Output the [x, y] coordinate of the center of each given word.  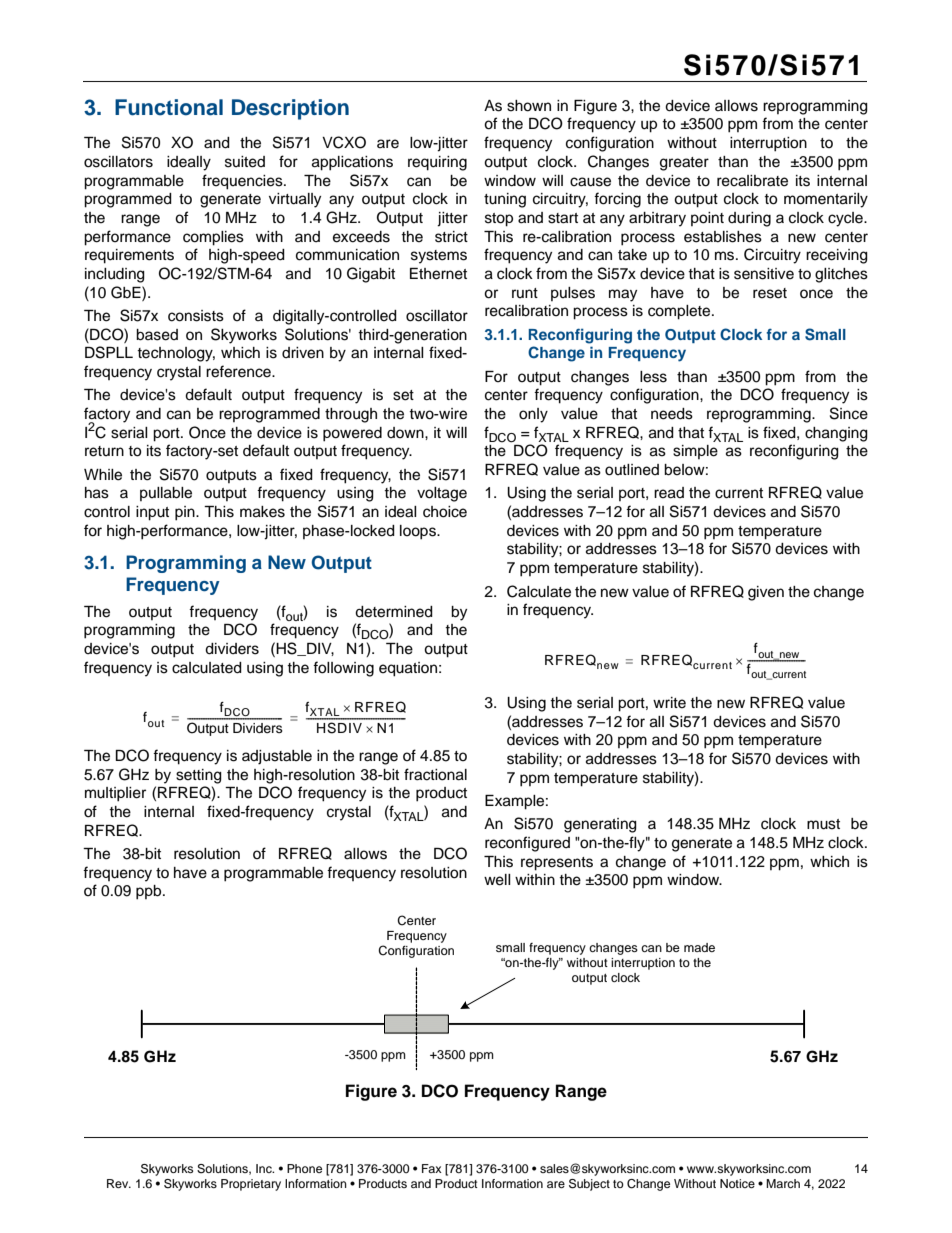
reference [239, 371]
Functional [169, 107]
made [699, 947]
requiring [437, 163]
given [766, 593]
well [497, 880]
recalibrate [752, 181]
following [343, 669]
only [533, 415]
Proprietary [251, 1185]
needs [672, 414]
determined [394, 612]
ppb [150, 892]
